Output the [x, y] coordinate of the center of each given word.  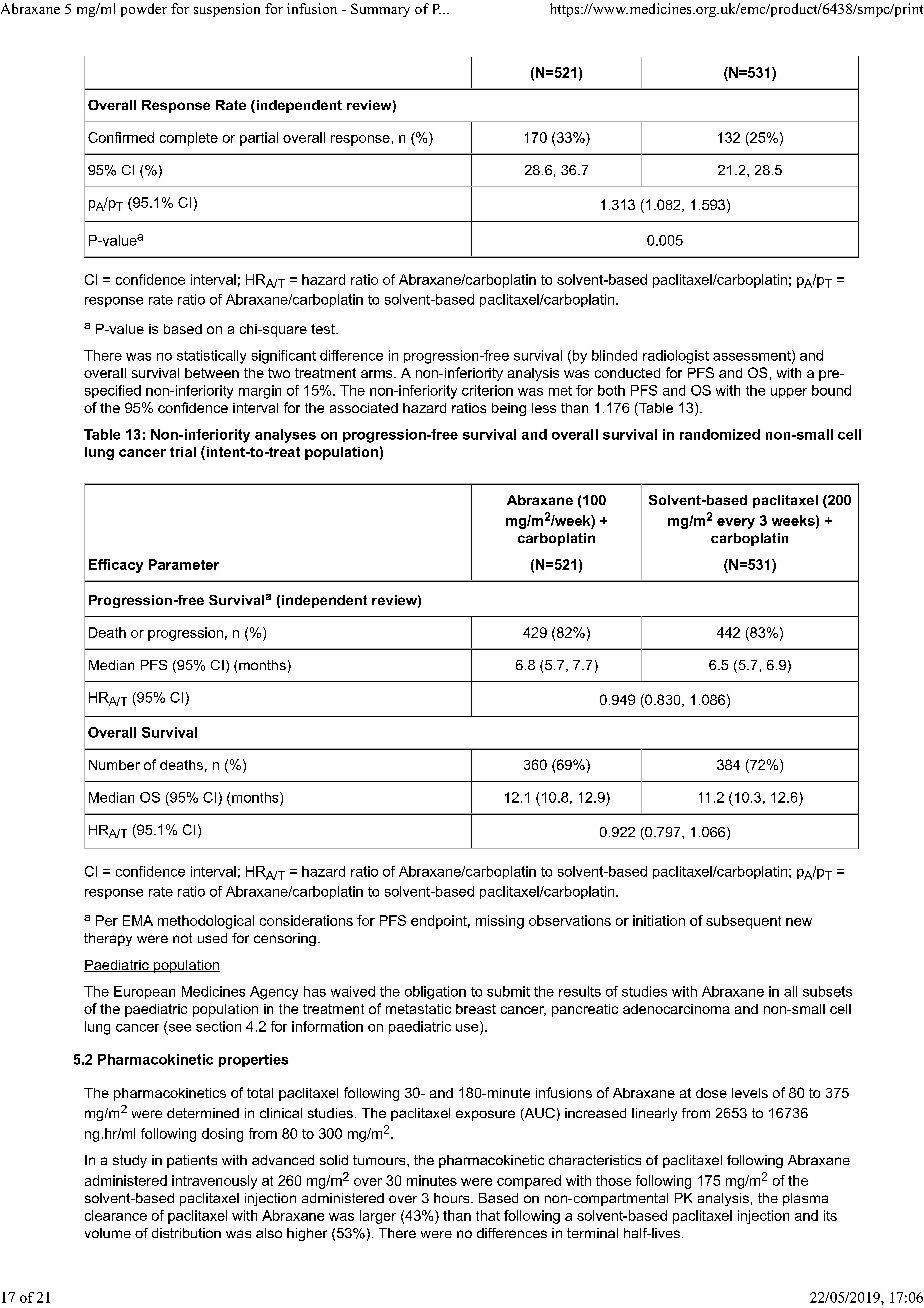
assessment [753, 356]
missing [500, 922]
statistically [211, 357]
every [736, 523]
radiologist [676, 357]
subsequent [743, 922]
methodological [206, 922]
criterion [487, 390]
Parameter [184, 564]
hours [453, 1198]
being [509, 409]
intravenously [214, 1182]
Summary [380, 10]
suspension [227, 10]
